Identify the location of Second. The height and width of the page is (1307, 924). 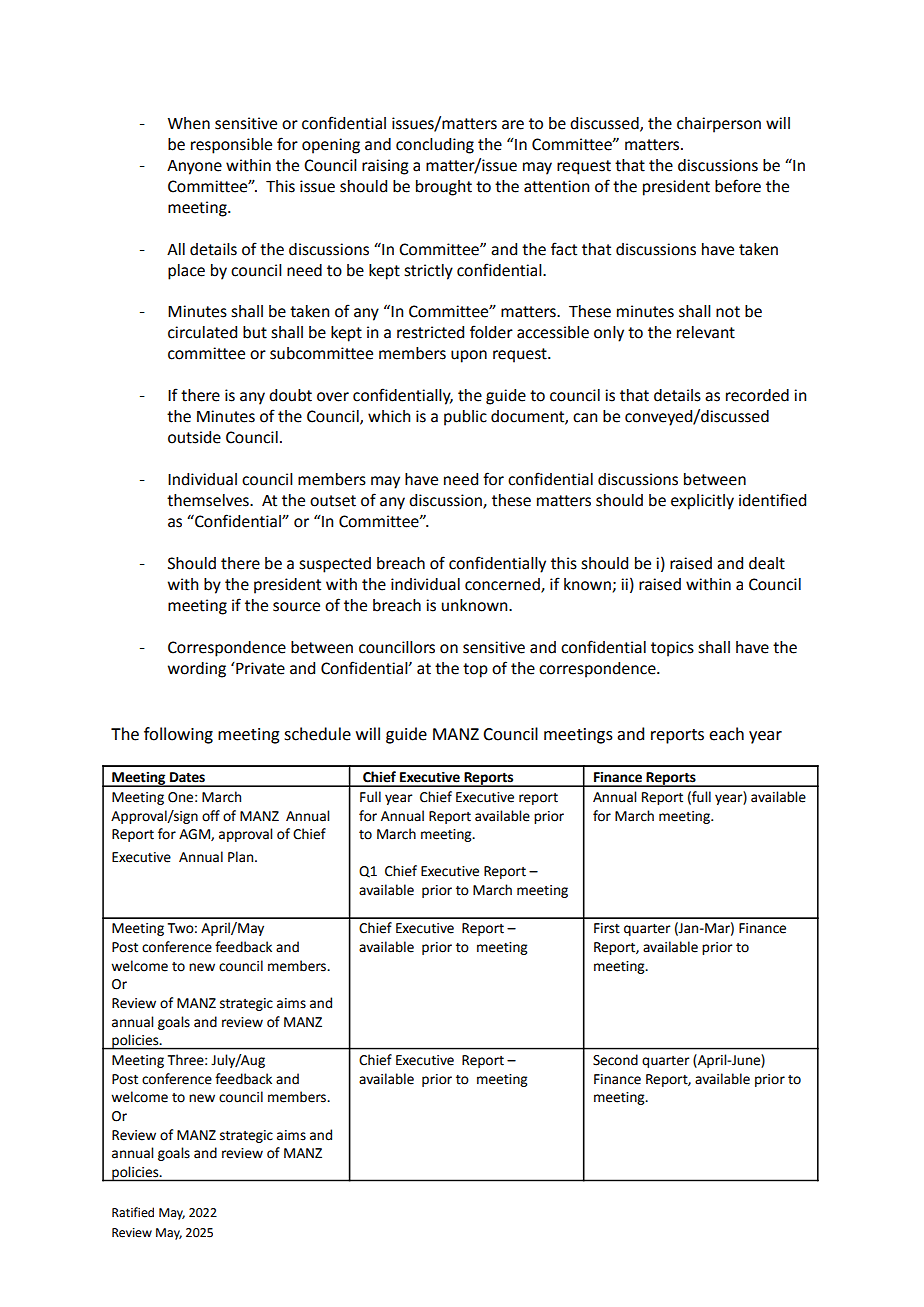
(615, 1060).
